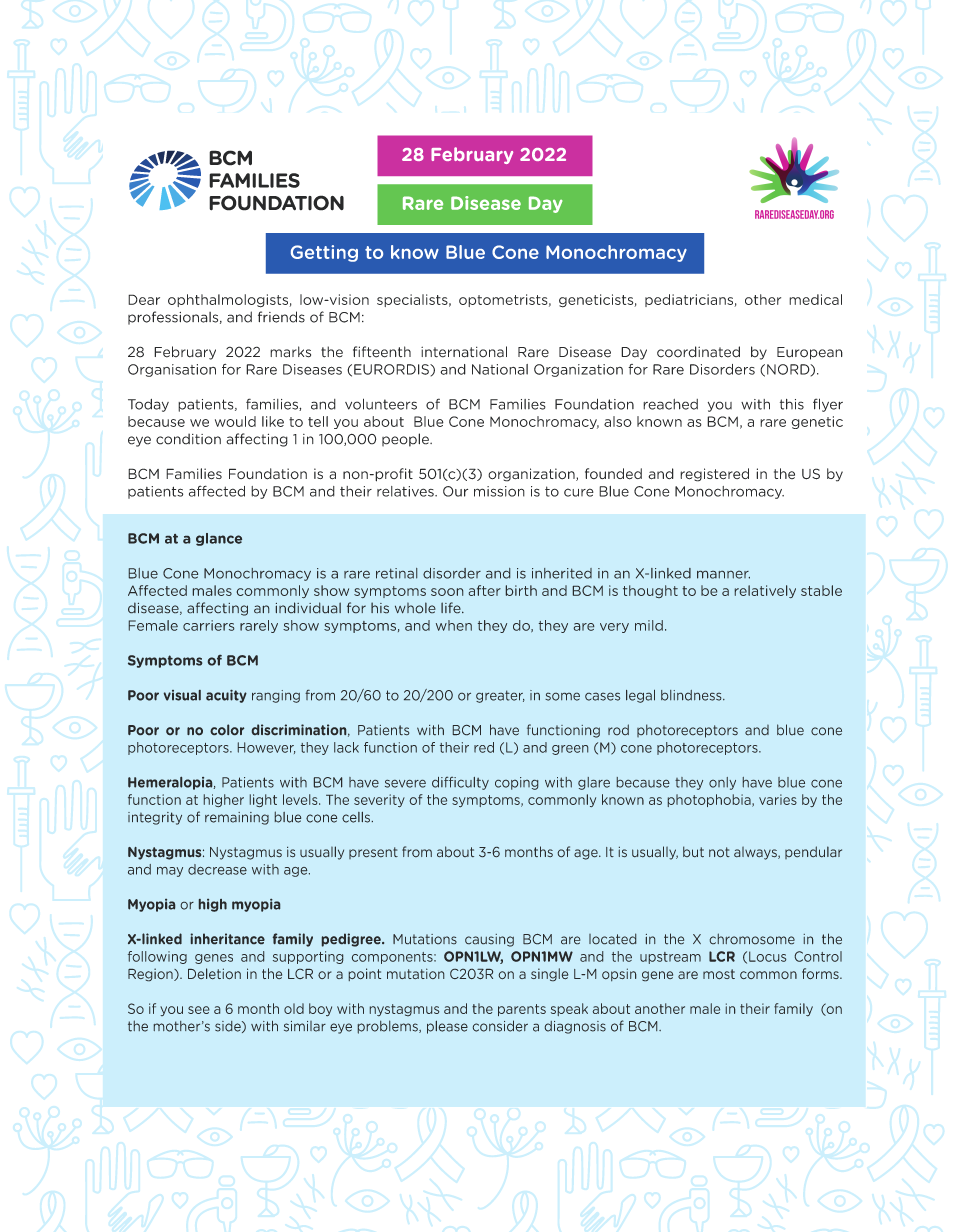 The width and height of the screenshot is (970, 1232). What do you see at coordinates (765, 591) in the screenshot?
I see `relatively` at bounding box center [765, 591].
